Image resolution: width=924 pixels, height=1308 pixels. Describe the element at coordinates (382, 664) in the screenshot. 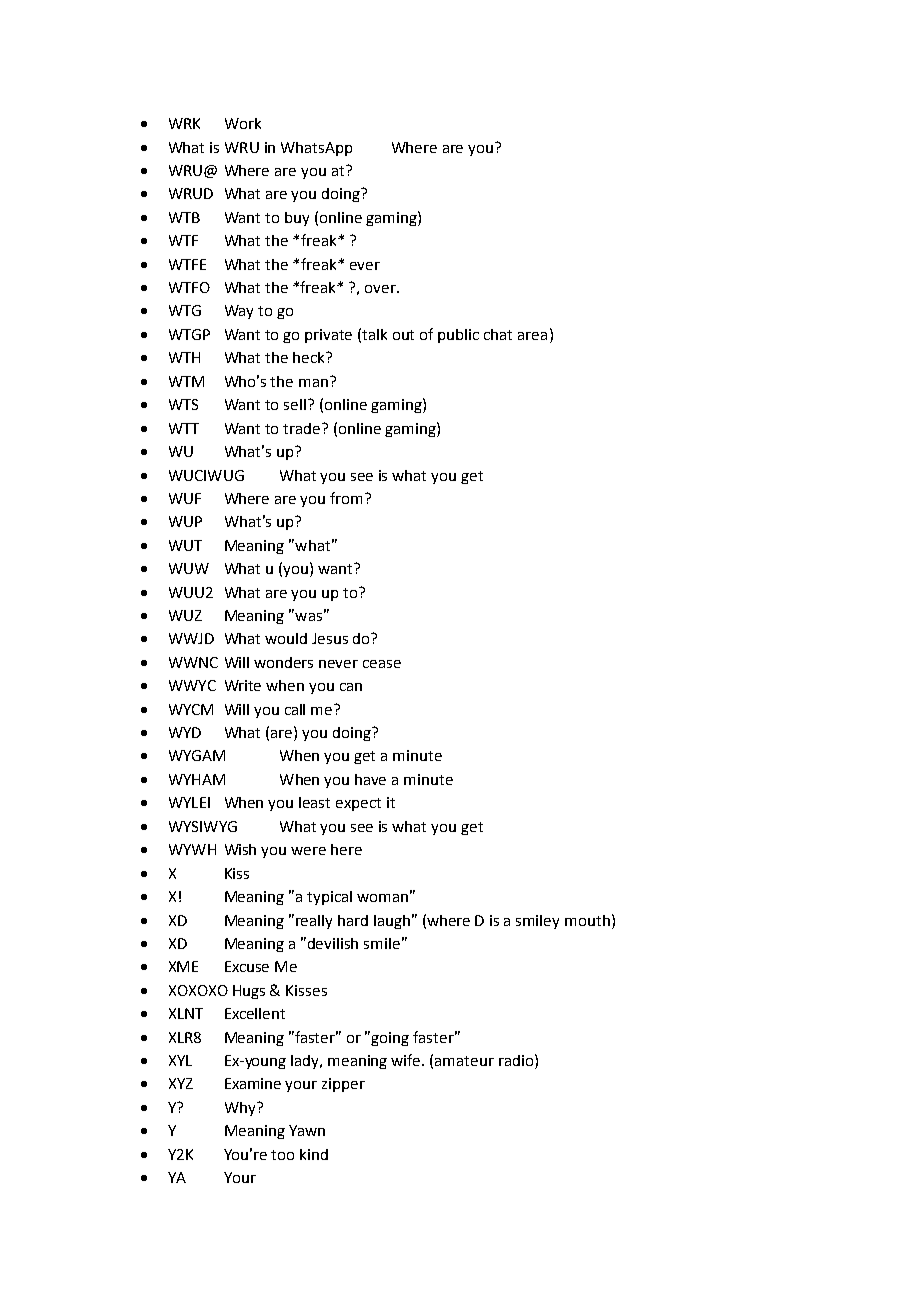

I see `cease` at that location.
